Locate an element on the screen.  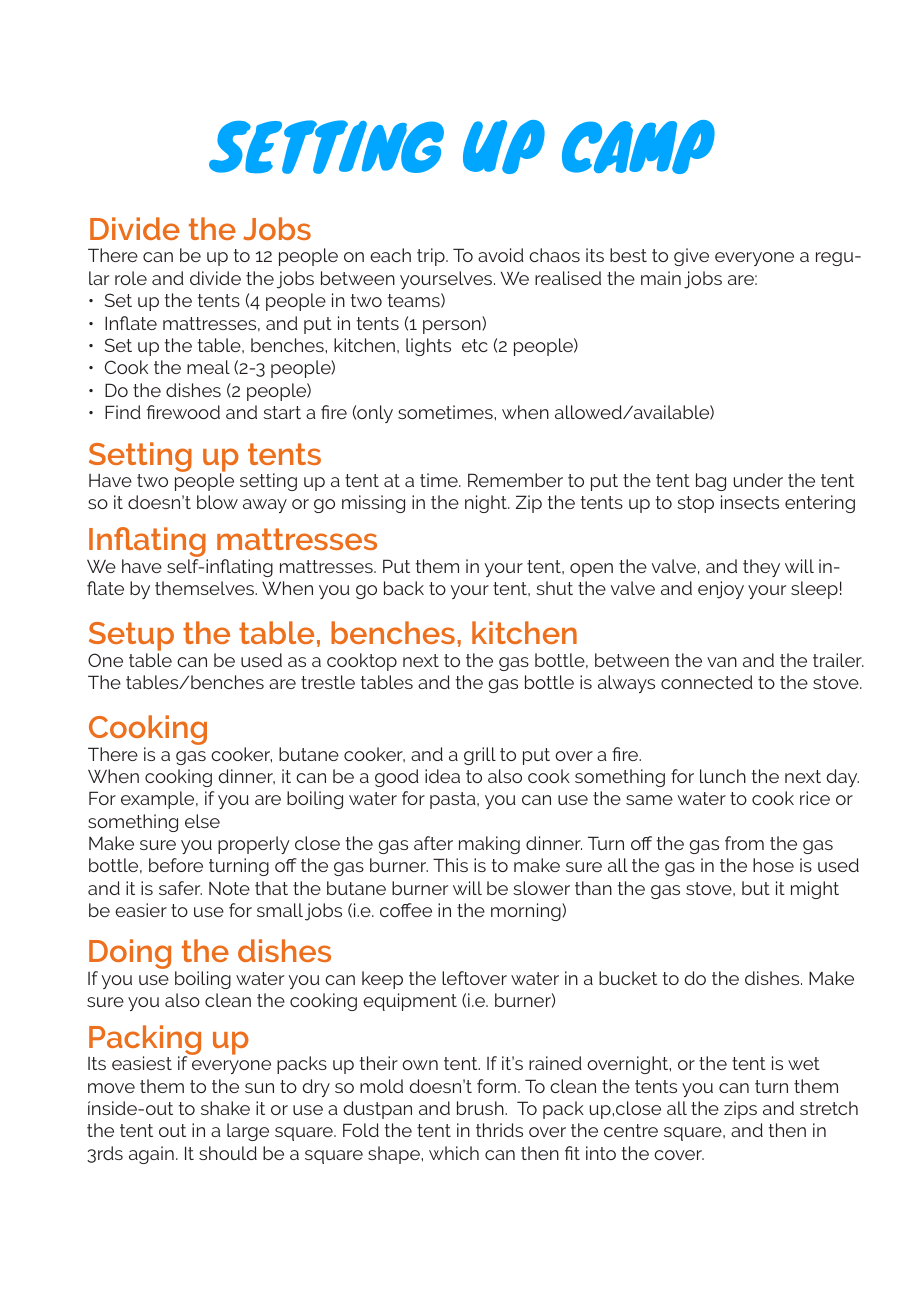
Remember is located at coordinates (515, 480).
